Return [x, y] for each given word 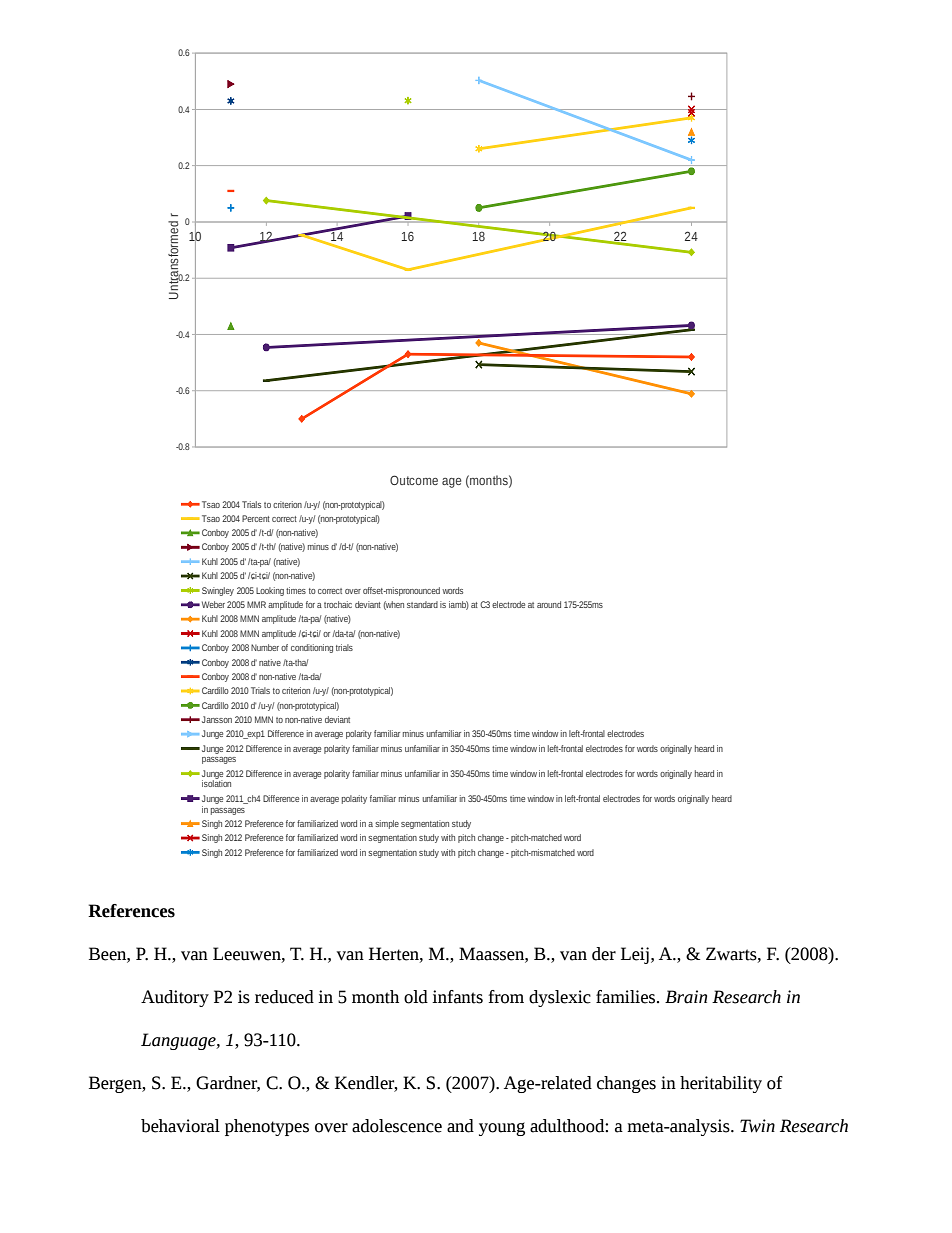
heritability [721, 1084]
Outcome [414, 480]
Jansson [217, 719]
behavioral [180, 1126]
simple [387, 824]
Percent [256, 518]
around [549, 604]
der [604, 954]
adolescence [397, 1126]
